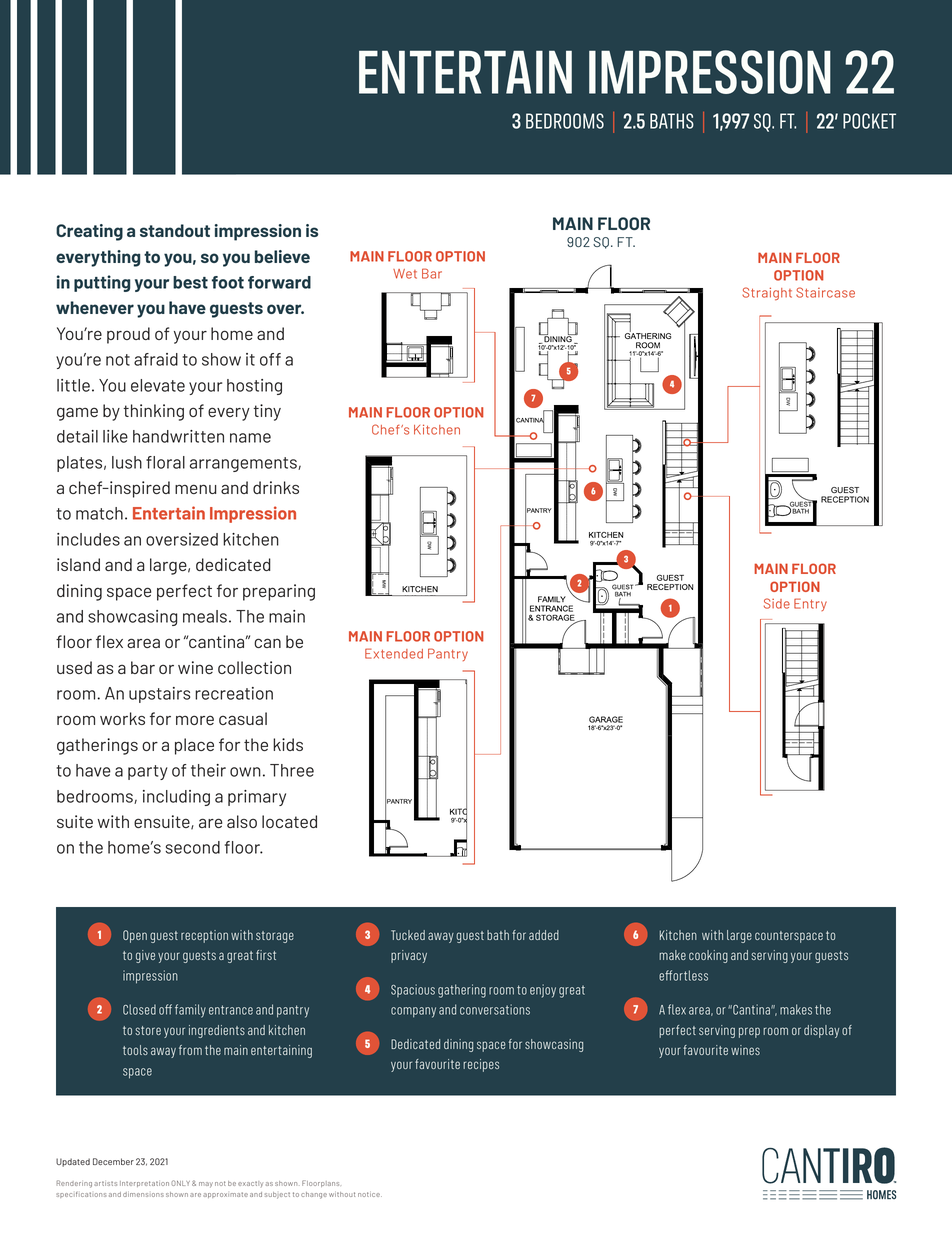  What do you see at coordinates (394, 653) in the document?
I see `Extended` at bounding box center [394, 653].
